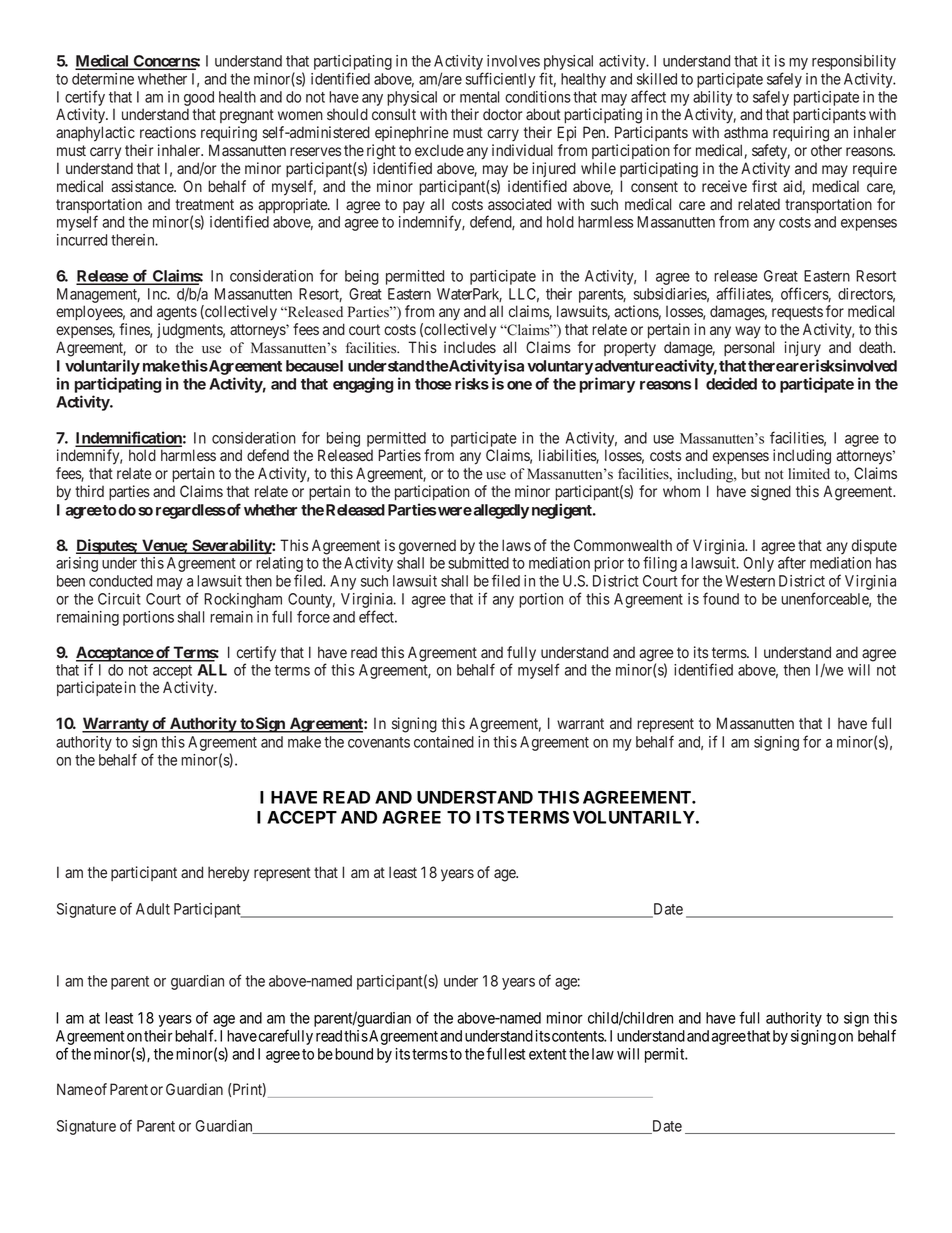  Describe the element at coordinates (479, 97) in the image. I see `mental` at that location.
